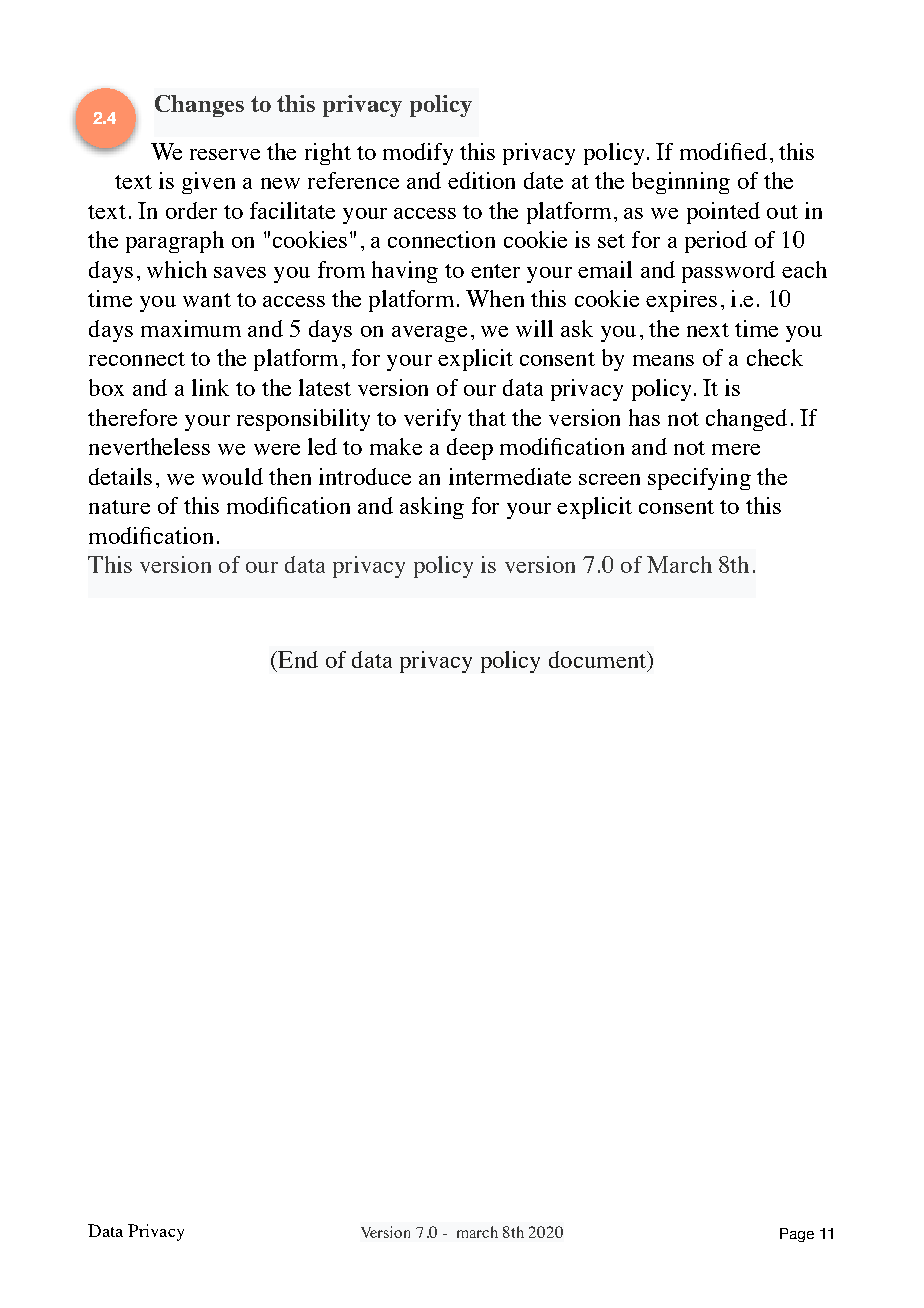 The image size is (924, 1308). Describe the element at coordinates (723, 151) in the document. I see `modified` at that location.
